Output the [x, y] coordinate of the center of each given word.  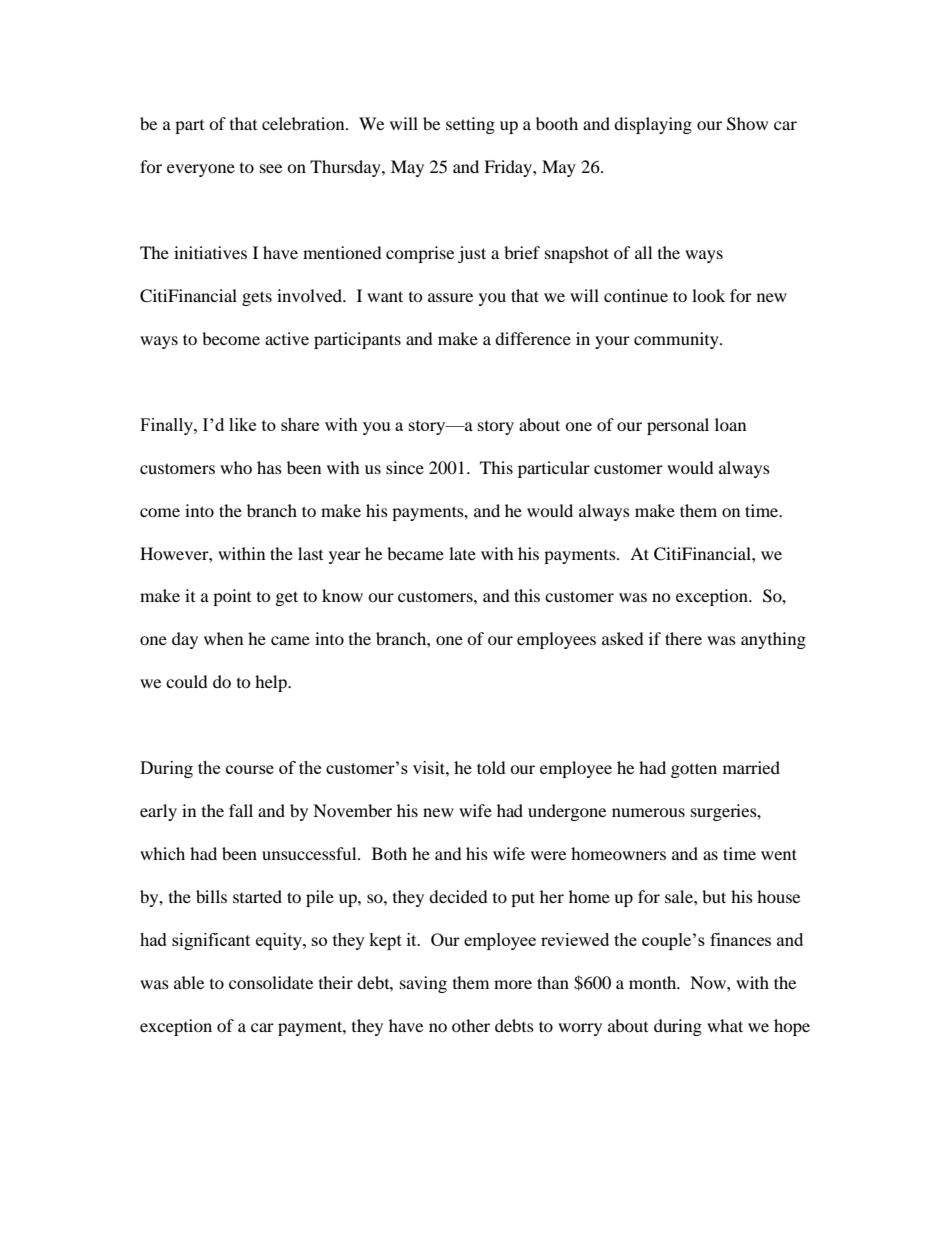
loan [730, 424]
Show [747, 124]
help [272, 683]
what [725, 1025]
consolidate [271, 982]
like [242, 424]
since [405, 467]
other [471, 1025]
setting [470, 125]
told [491, 767]
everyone [201, 170]
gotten [694, 770]
